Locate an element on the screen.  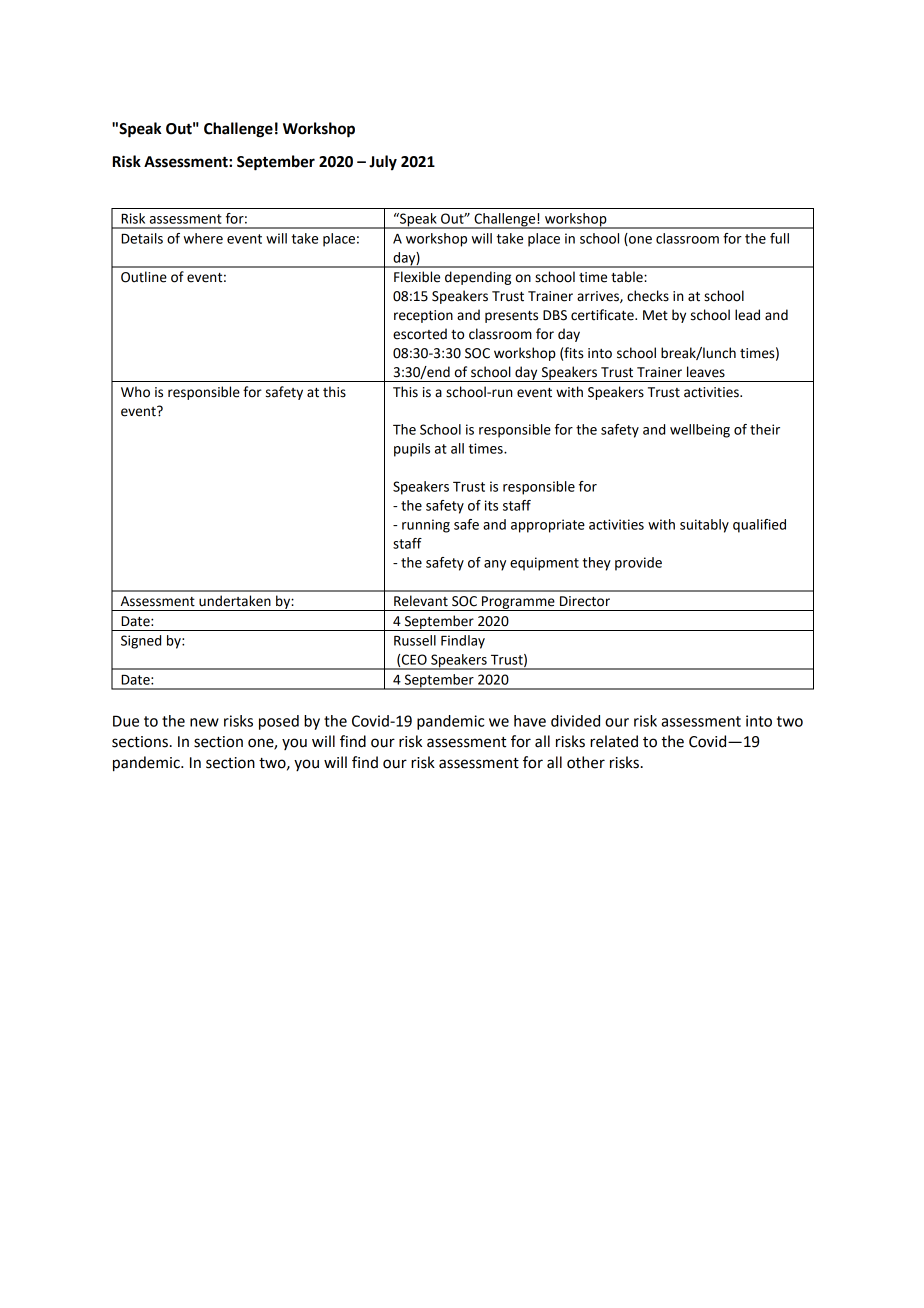
Signed is located at coordinates (141, 642).
